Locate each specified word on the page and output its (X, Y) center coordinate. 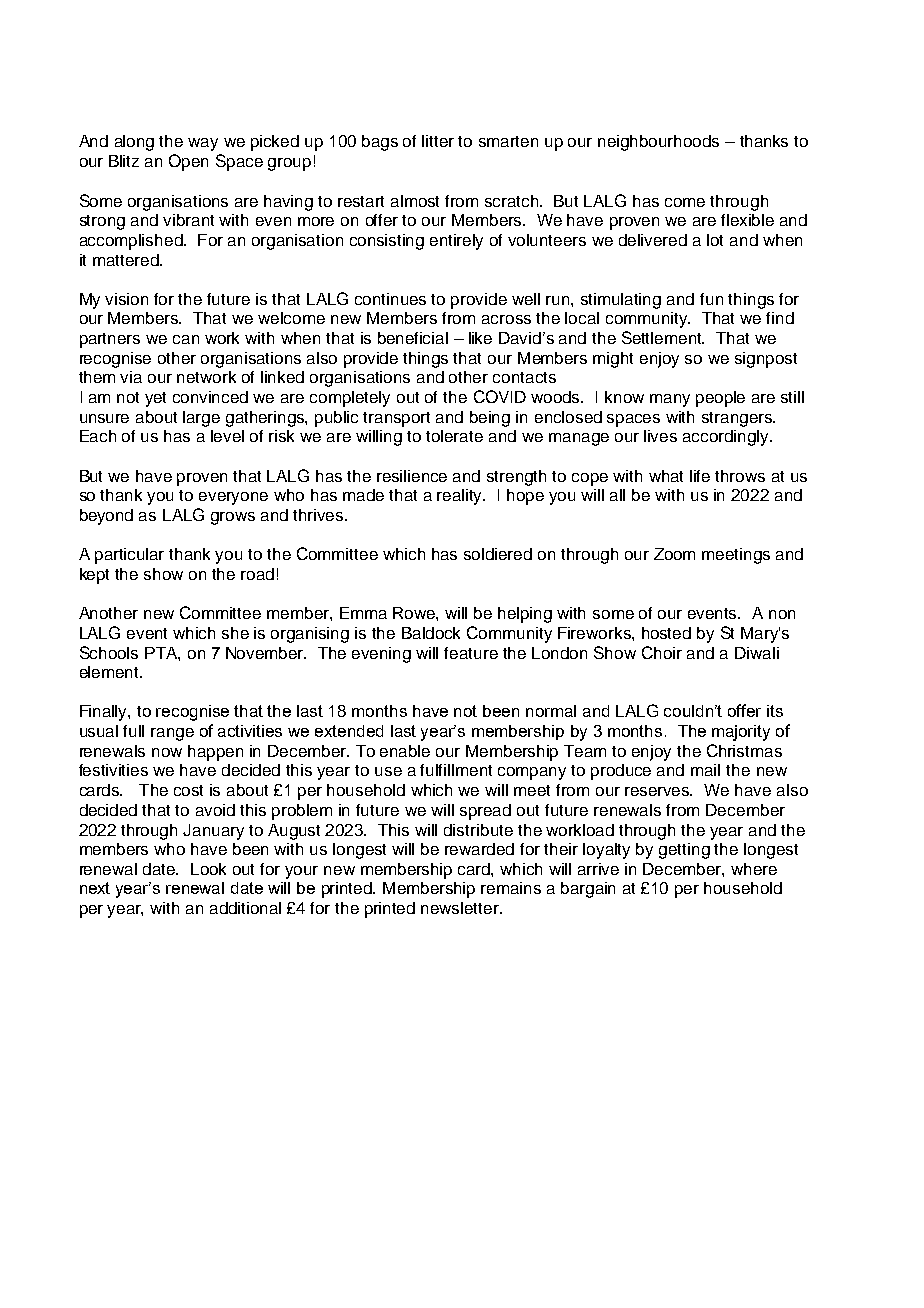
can (186, 339)
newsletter (461, 908)
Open (188, 162)
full (133, 731)
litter (438, 141)
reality (461, 497)
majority (741, 733)
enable (405, 751)
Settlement (663, 337)
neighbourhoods (658, 143)
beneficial (413, 338)
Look (208, 869)
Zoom (674, 554)
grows (233, 518)
